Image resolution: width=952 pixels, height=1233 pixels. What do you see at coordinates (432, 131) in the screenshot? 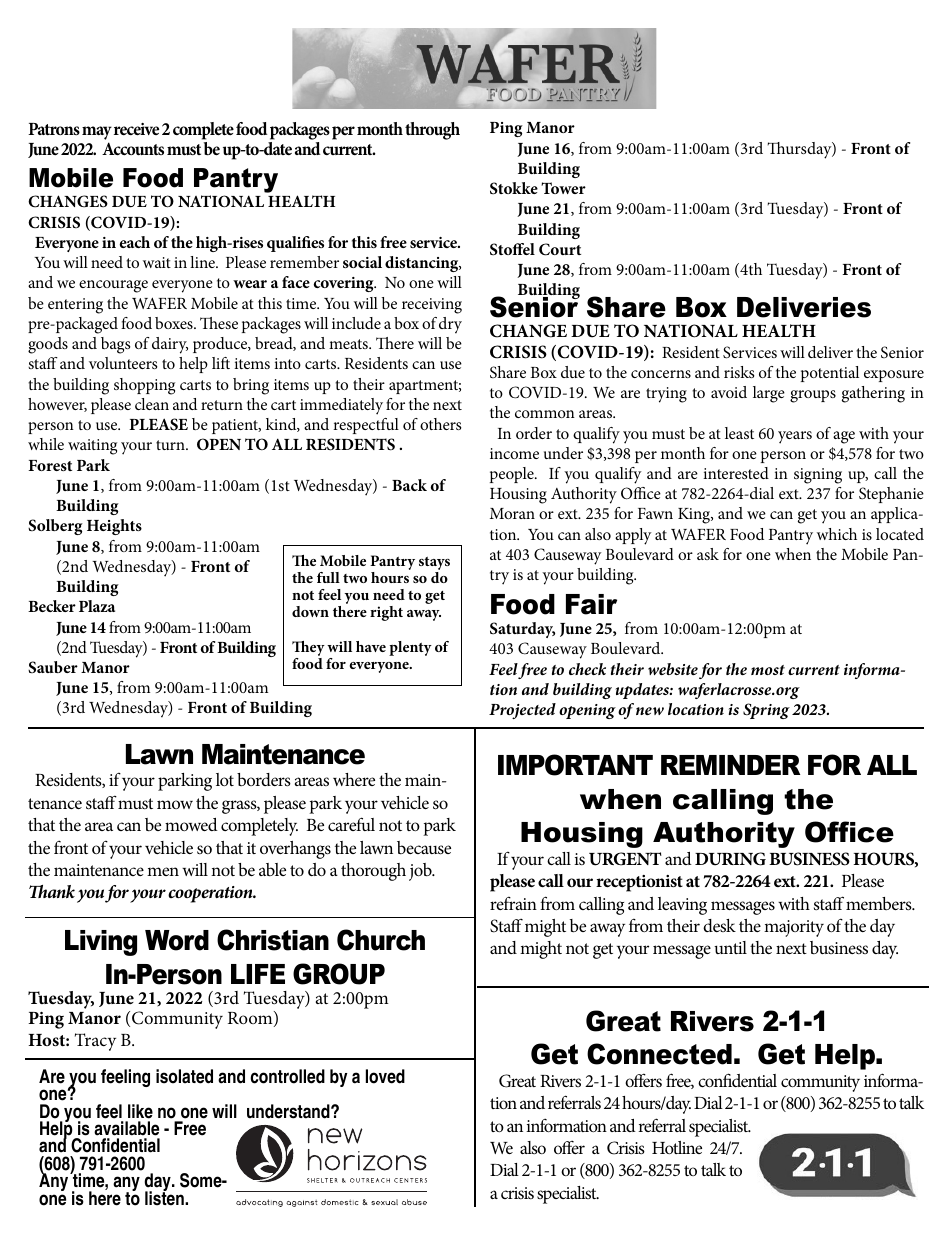
I see `through` at bounding box center [432, 131].
